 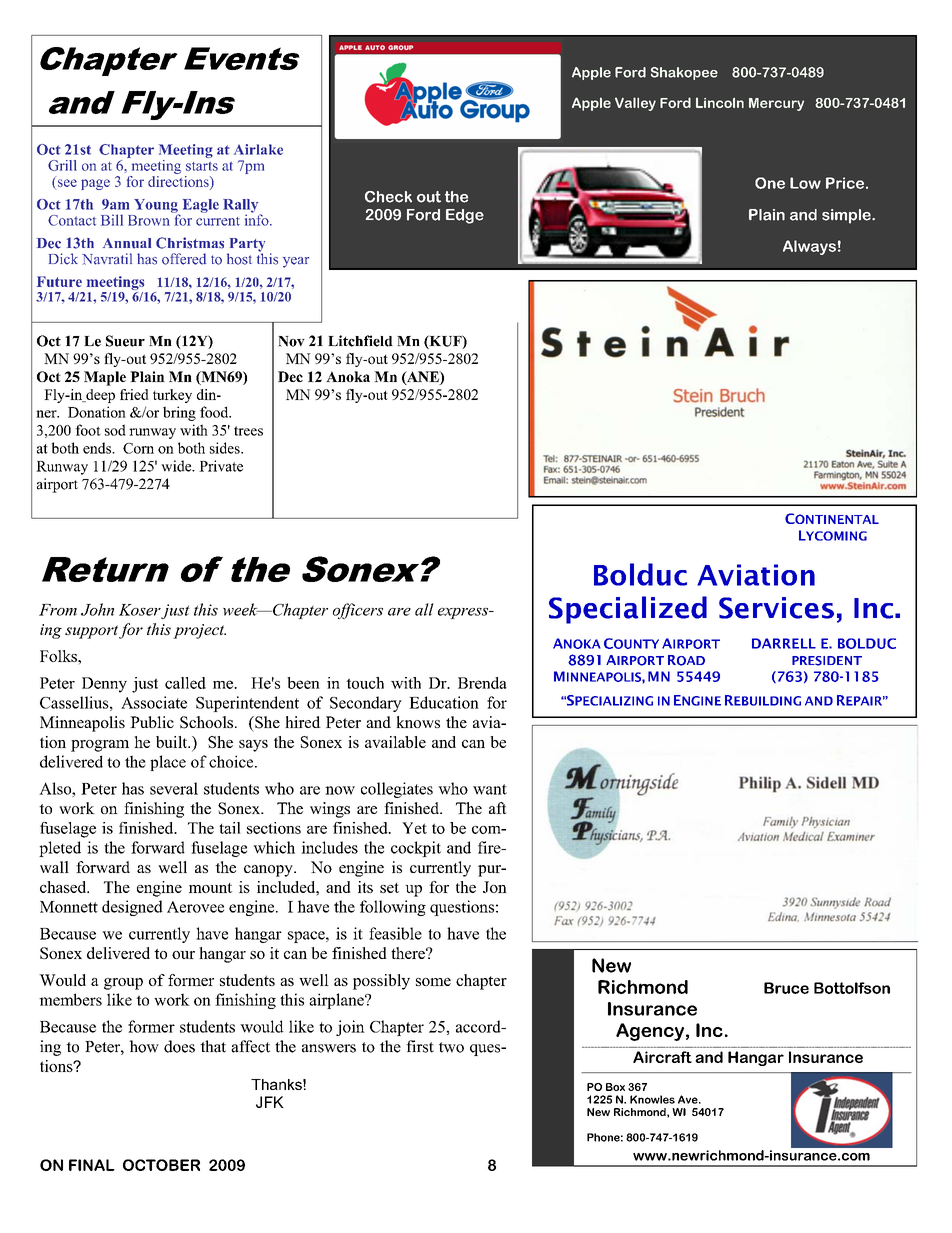 I want to click on Knowles, so click(x=652, y=1099).
